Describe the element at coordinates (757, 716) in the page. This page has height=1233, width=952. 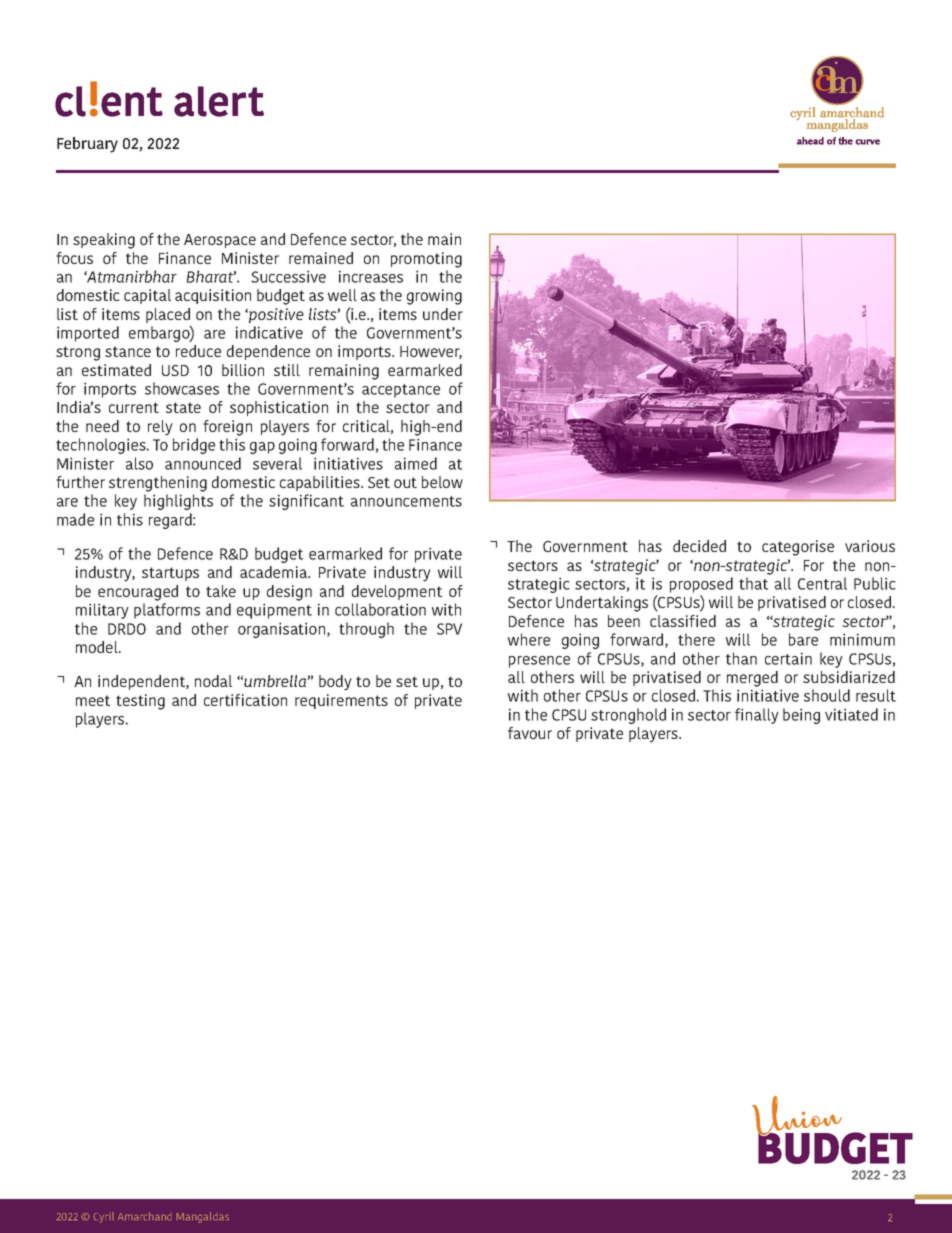
I see `finally` at that location.
